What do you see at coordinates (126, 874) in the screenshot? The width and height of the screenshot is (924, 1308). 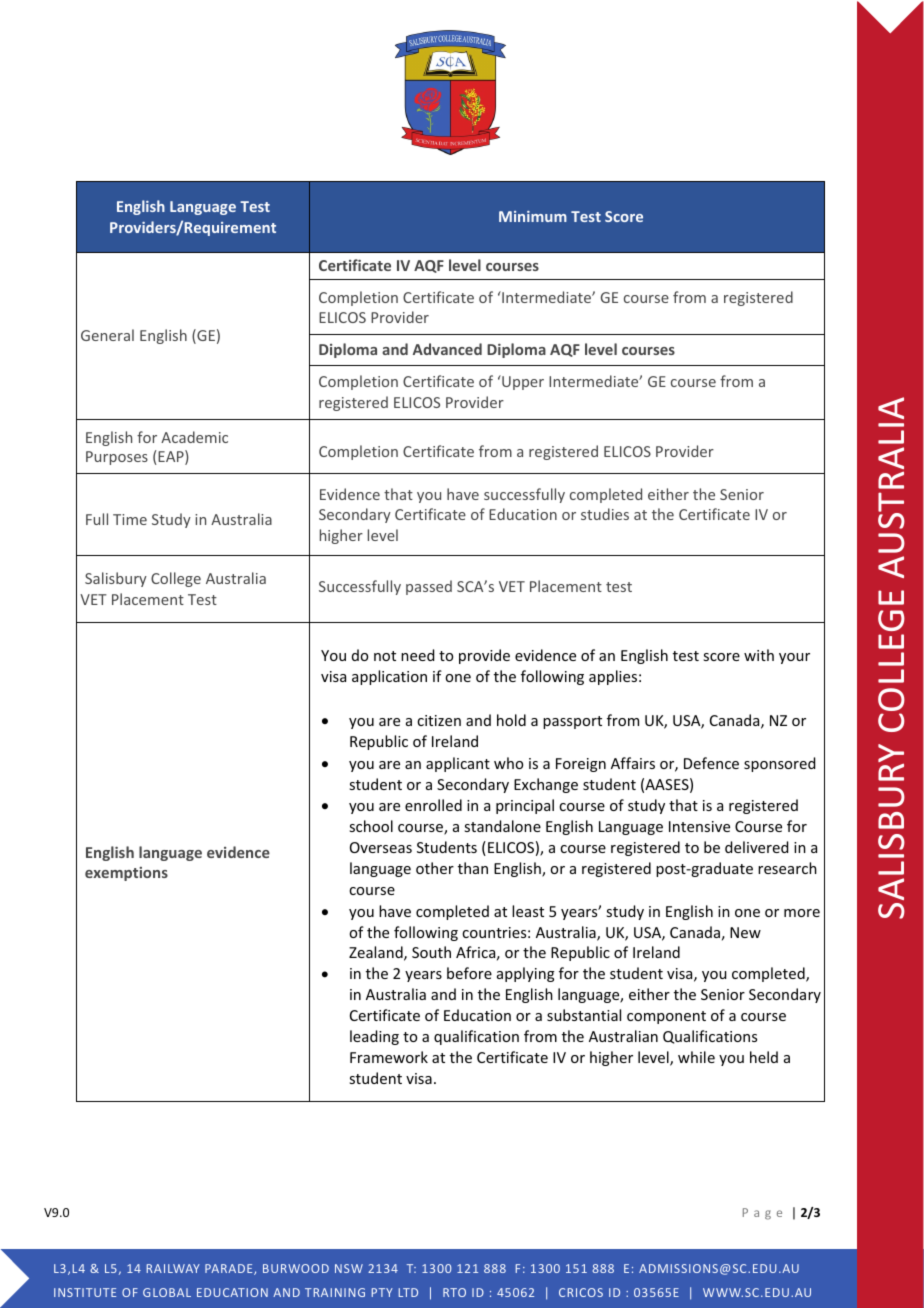 I see `exemptions` at bounding box center [126, 874].
